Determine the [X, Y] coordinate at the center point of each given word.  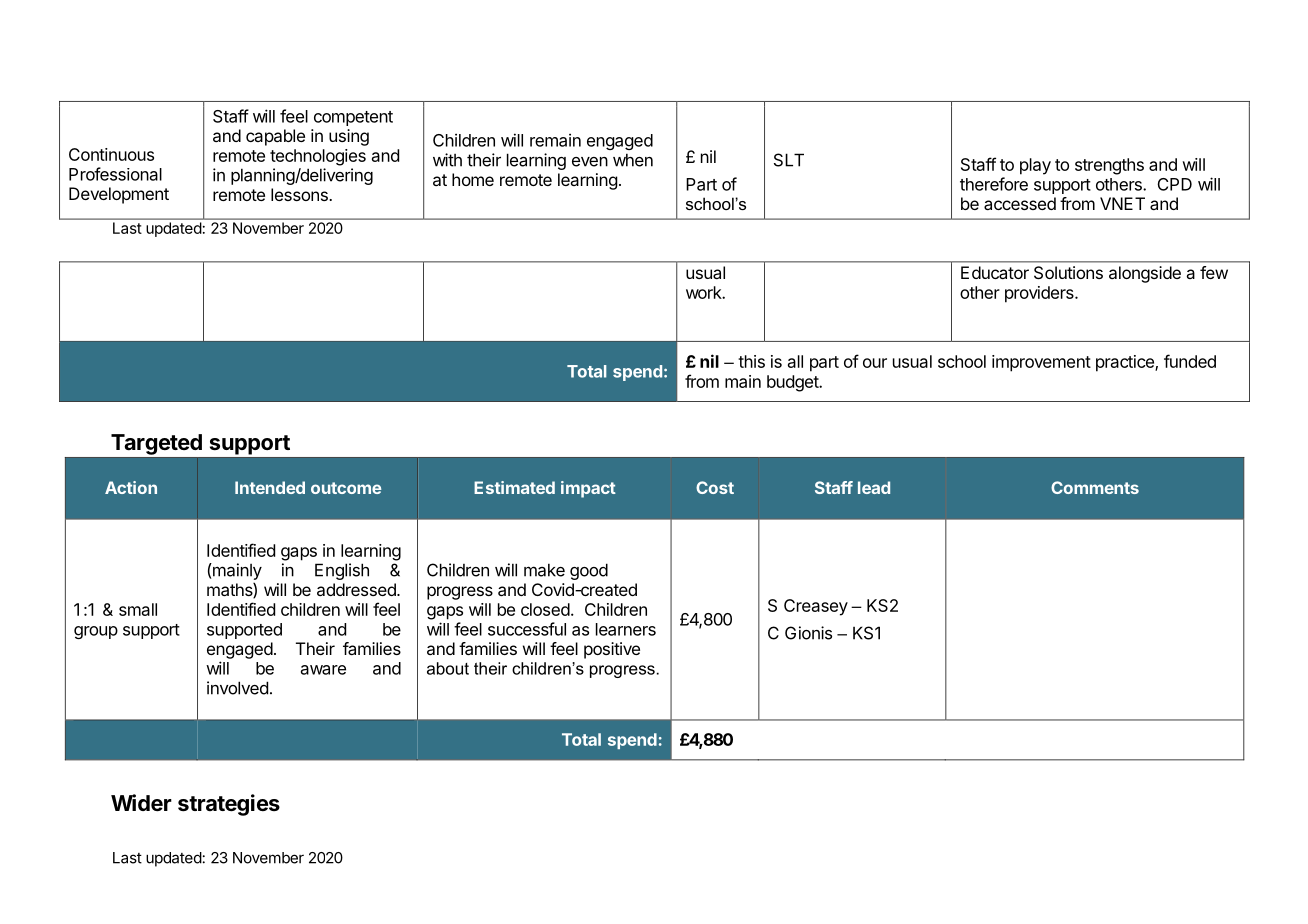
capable [275, 137]
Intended [270, 487]
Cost [715, 487]
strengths [1109, 166]
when [633, 160]
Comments [1095, 487]
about [448, 668]
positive [612, 650]
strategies [229, 805]
